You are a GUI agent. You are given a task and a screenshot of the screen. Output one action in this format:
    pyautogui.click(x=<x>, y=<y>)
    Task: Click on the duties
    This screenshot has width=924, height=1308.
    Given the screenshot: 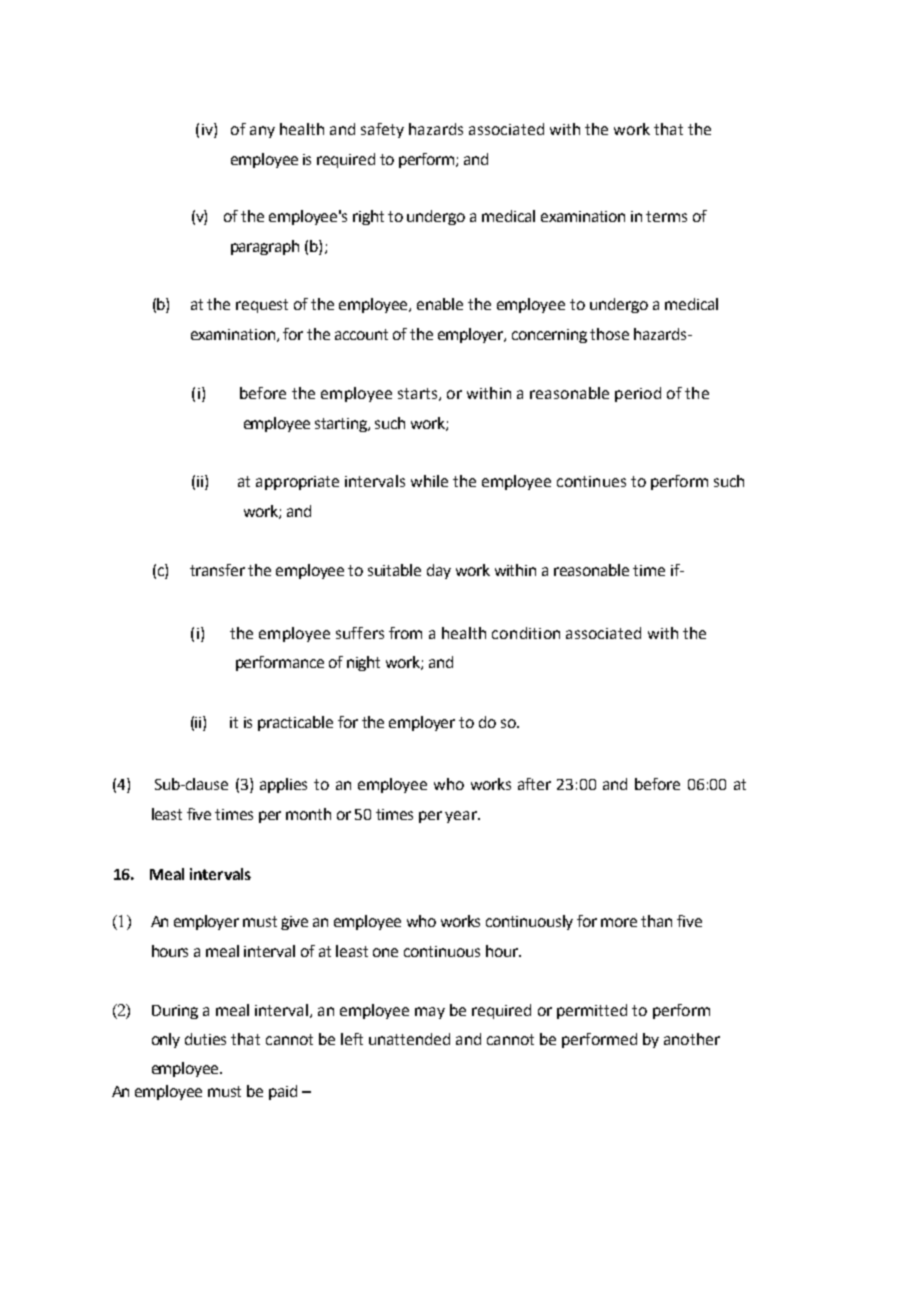 What is the action you would take?
    pyautogui.click(x=205, y=1039)
